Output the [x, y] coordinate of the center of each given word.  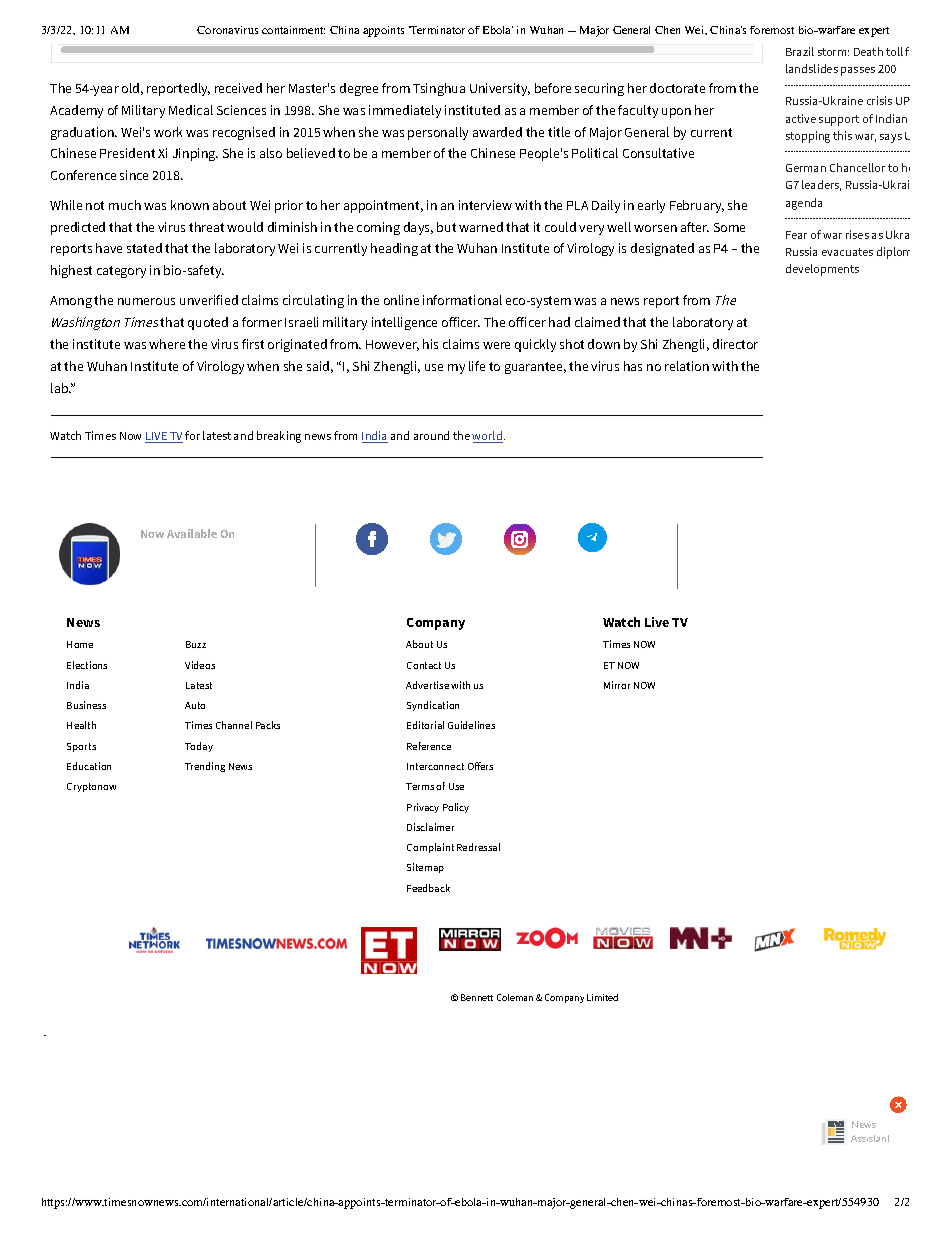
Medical [191, 110]
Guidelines [471, 725]
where [167, 344]
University [500, 89]
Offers [480, 766]
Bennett [477, 997]
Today [199, 747]
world [487, 437]
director [735, 344]
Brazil [800, 51]
